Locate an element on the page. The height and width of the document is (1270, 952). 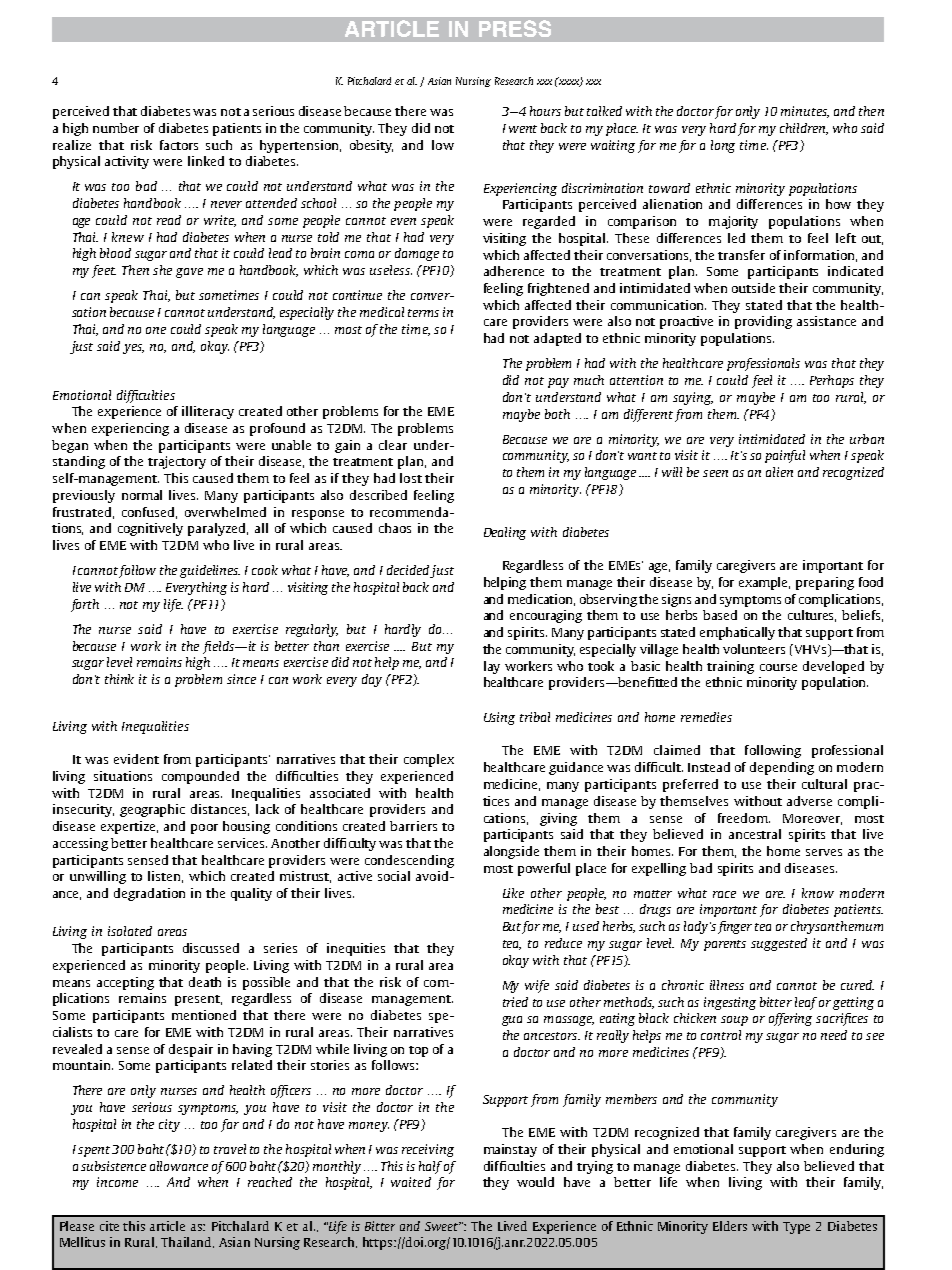
freedom is located at coordinates (744, 818).
